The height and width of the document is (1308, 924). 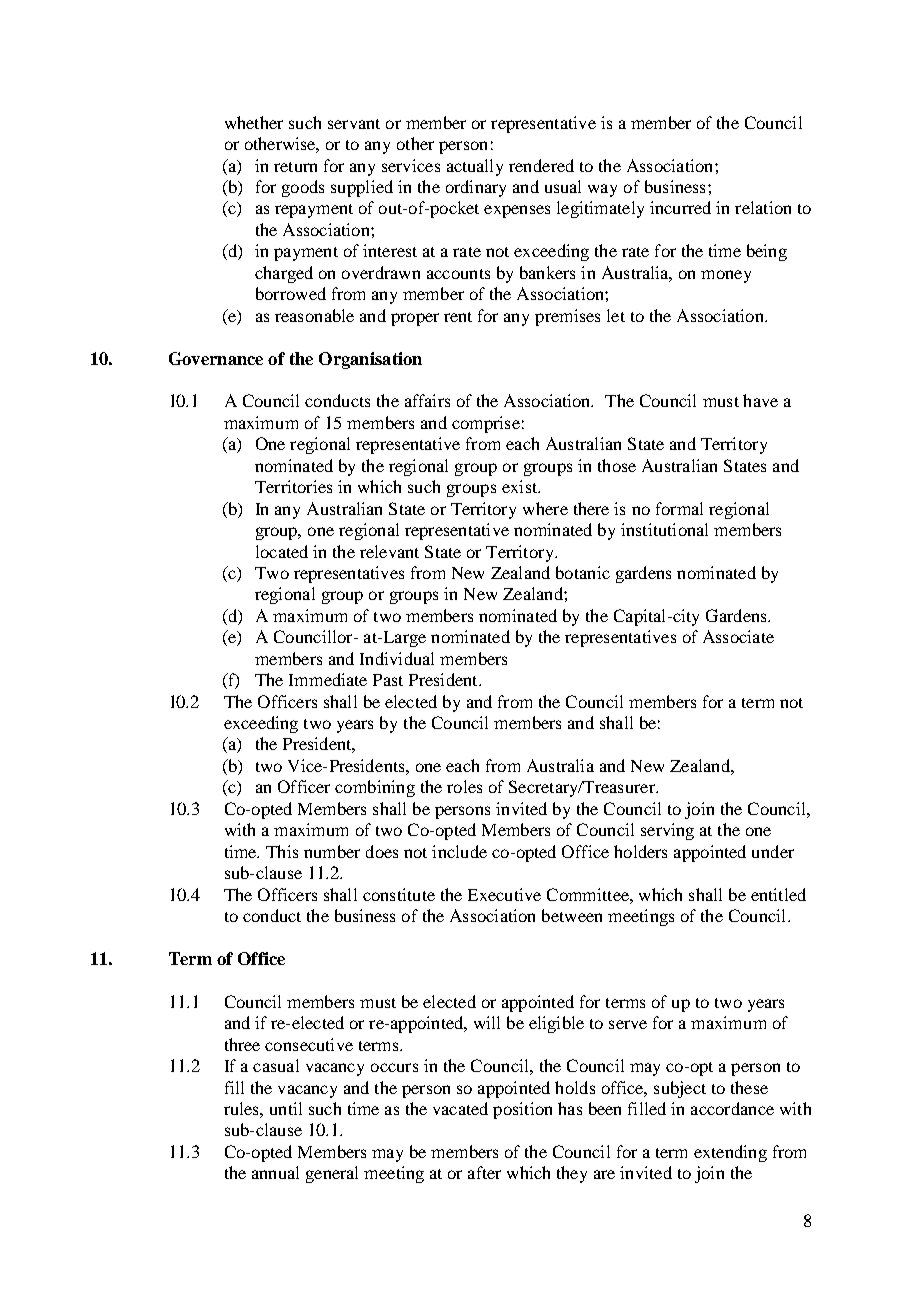 I want to click on actually, so click(x=475, y=167).
